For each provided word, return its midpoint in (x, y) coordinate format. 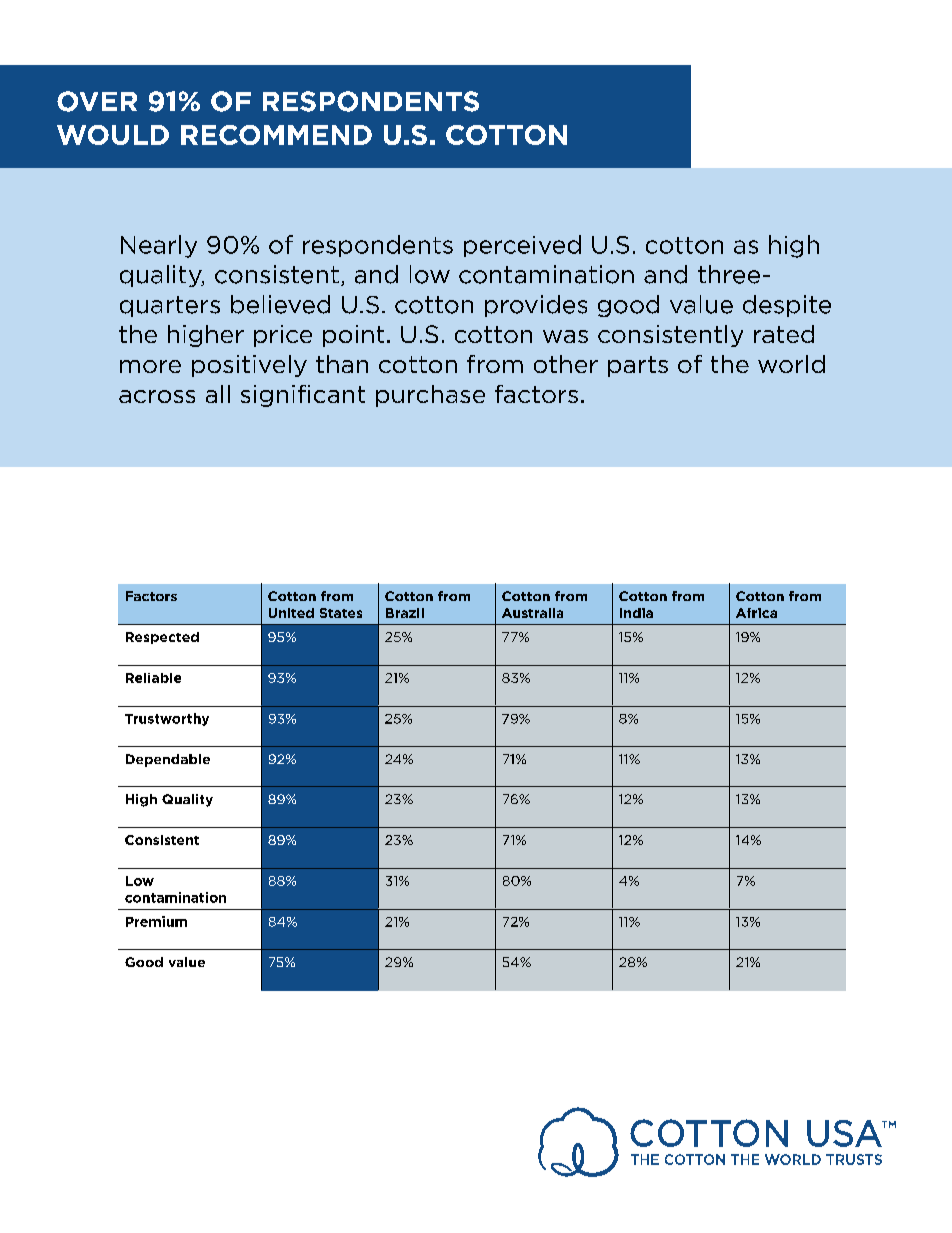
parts (638, 366)
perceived (522, 246)
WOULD (113, 135)
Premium (156, 921)
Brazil (405, 613)
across (157, 396)
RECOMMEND (276, 135)
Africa (756, 613)
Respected (162, 638)
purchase (430, 396)
